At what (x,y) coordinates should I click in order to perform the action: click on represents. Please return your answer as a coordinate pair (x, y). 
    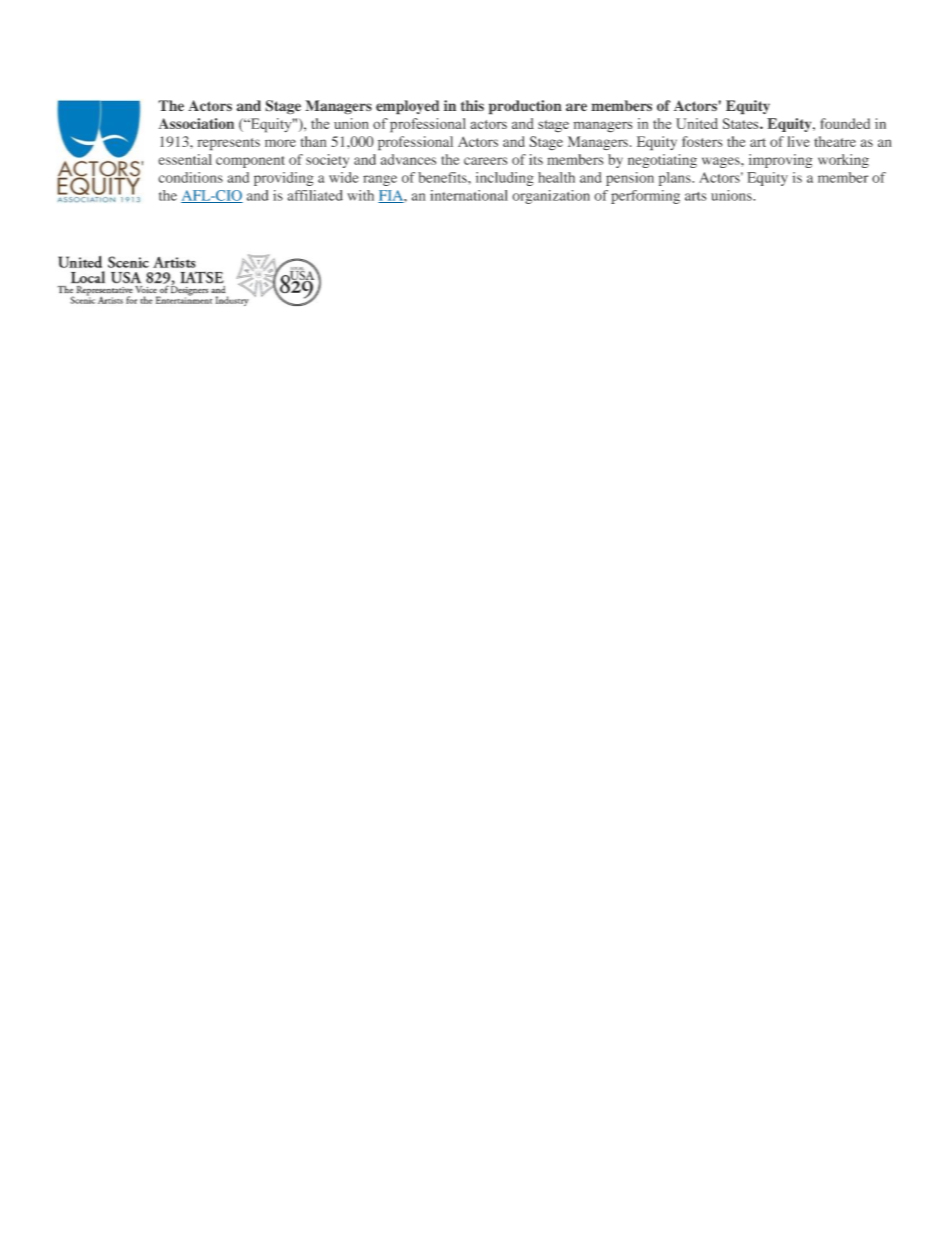
    Looking at the image, I should click on (228, 144).
